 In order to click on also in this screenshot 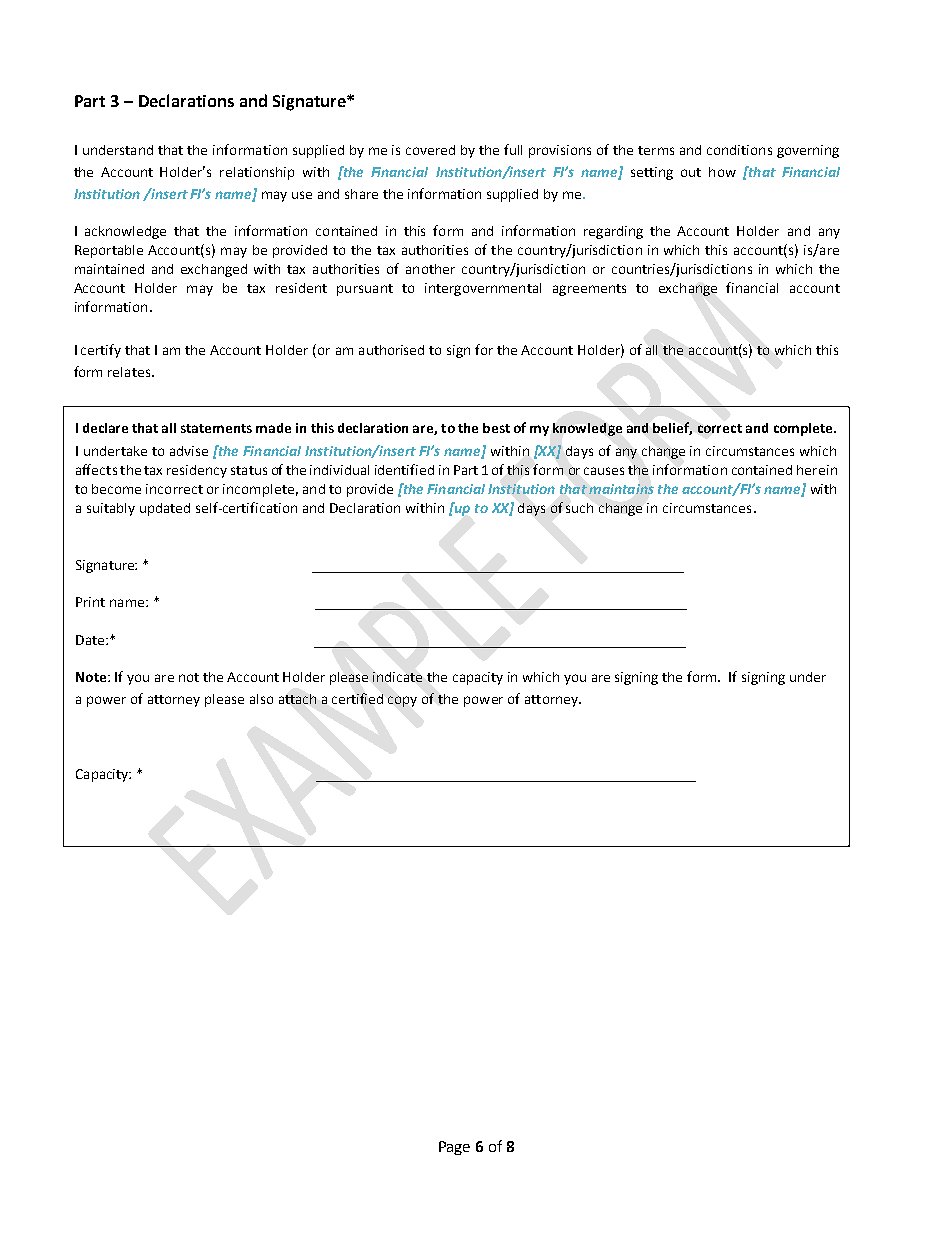, I will do `click(261, 699)`.
